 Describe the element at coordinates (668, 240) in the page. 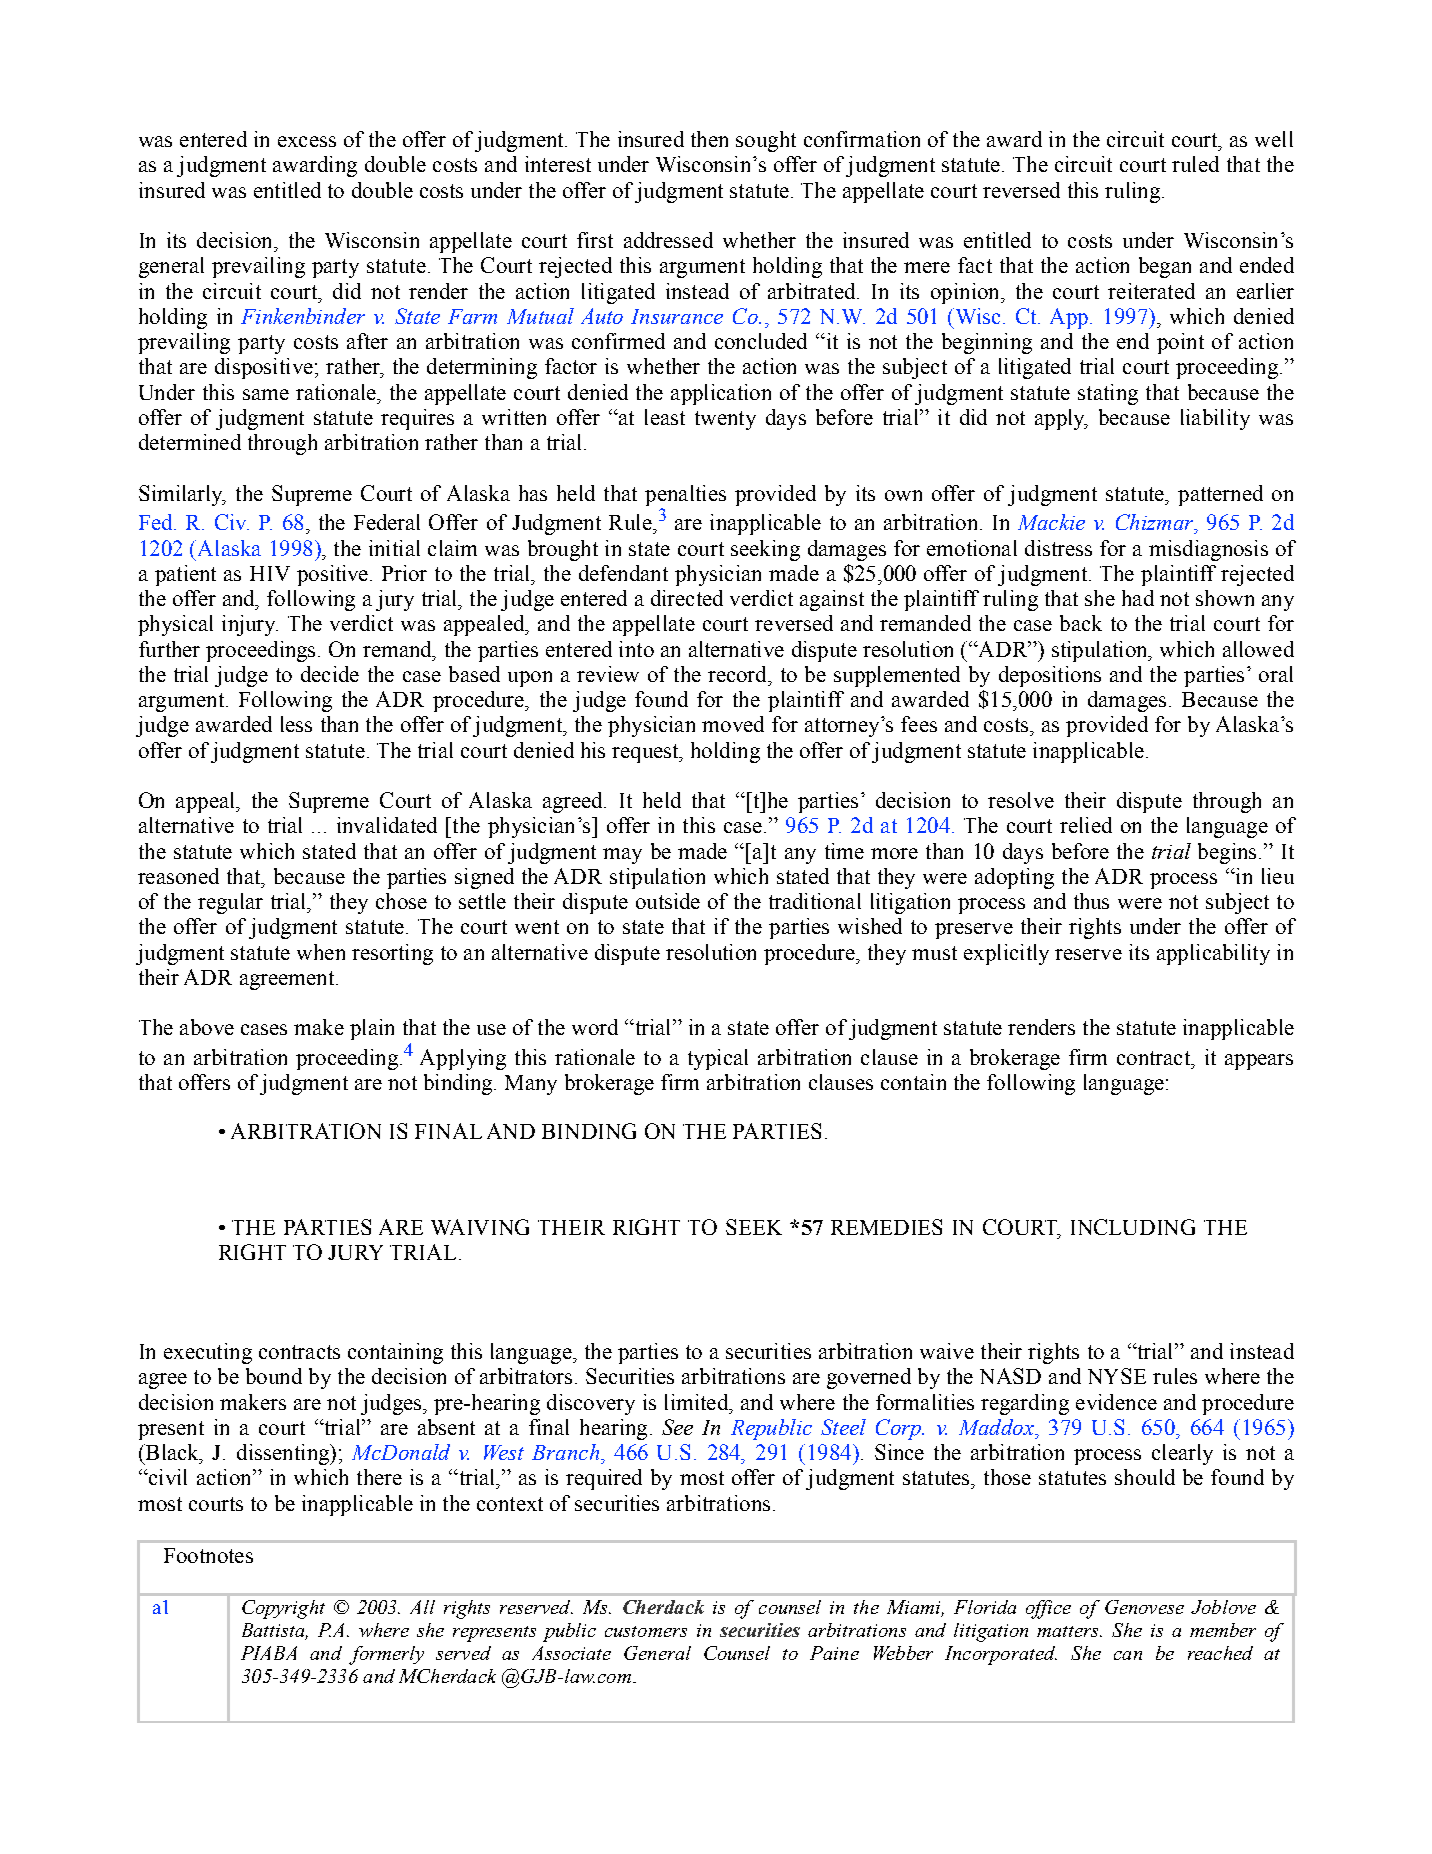

I see `addressed` at that location.
